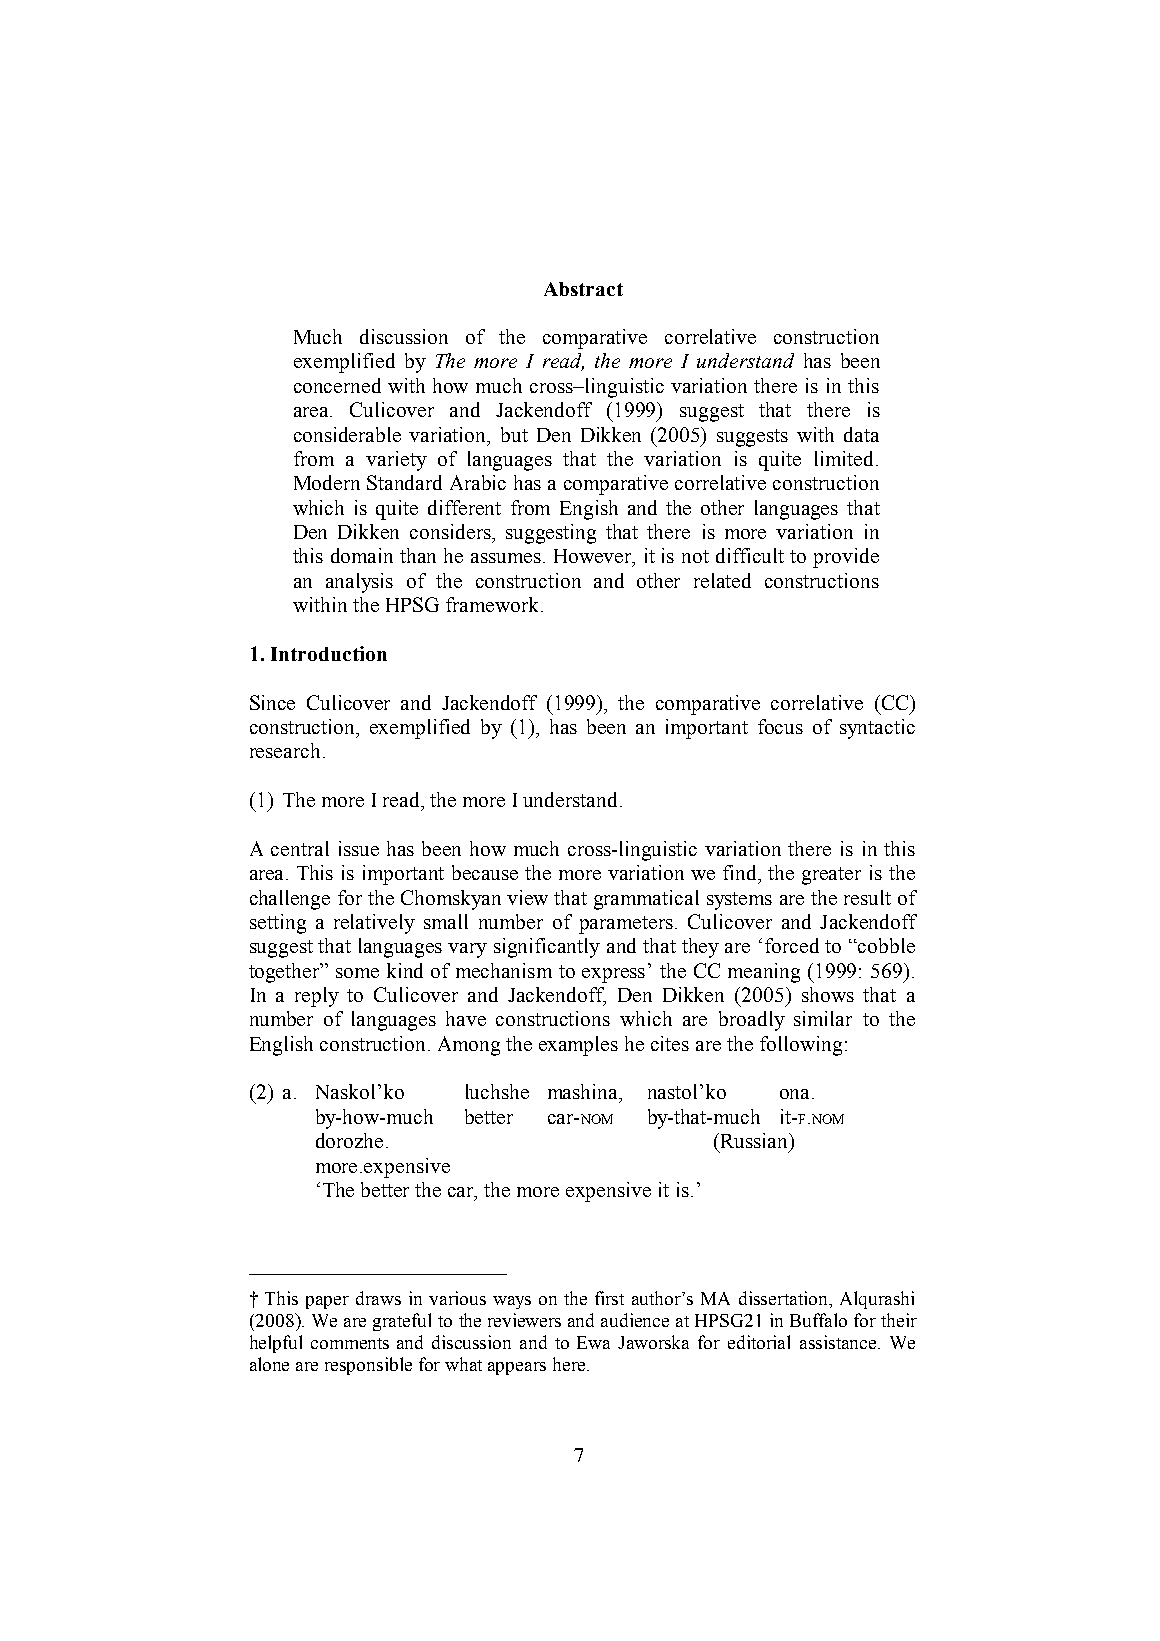 This page has height=1641, width=1160. I want to click on Abstract, so click(583, 289).
